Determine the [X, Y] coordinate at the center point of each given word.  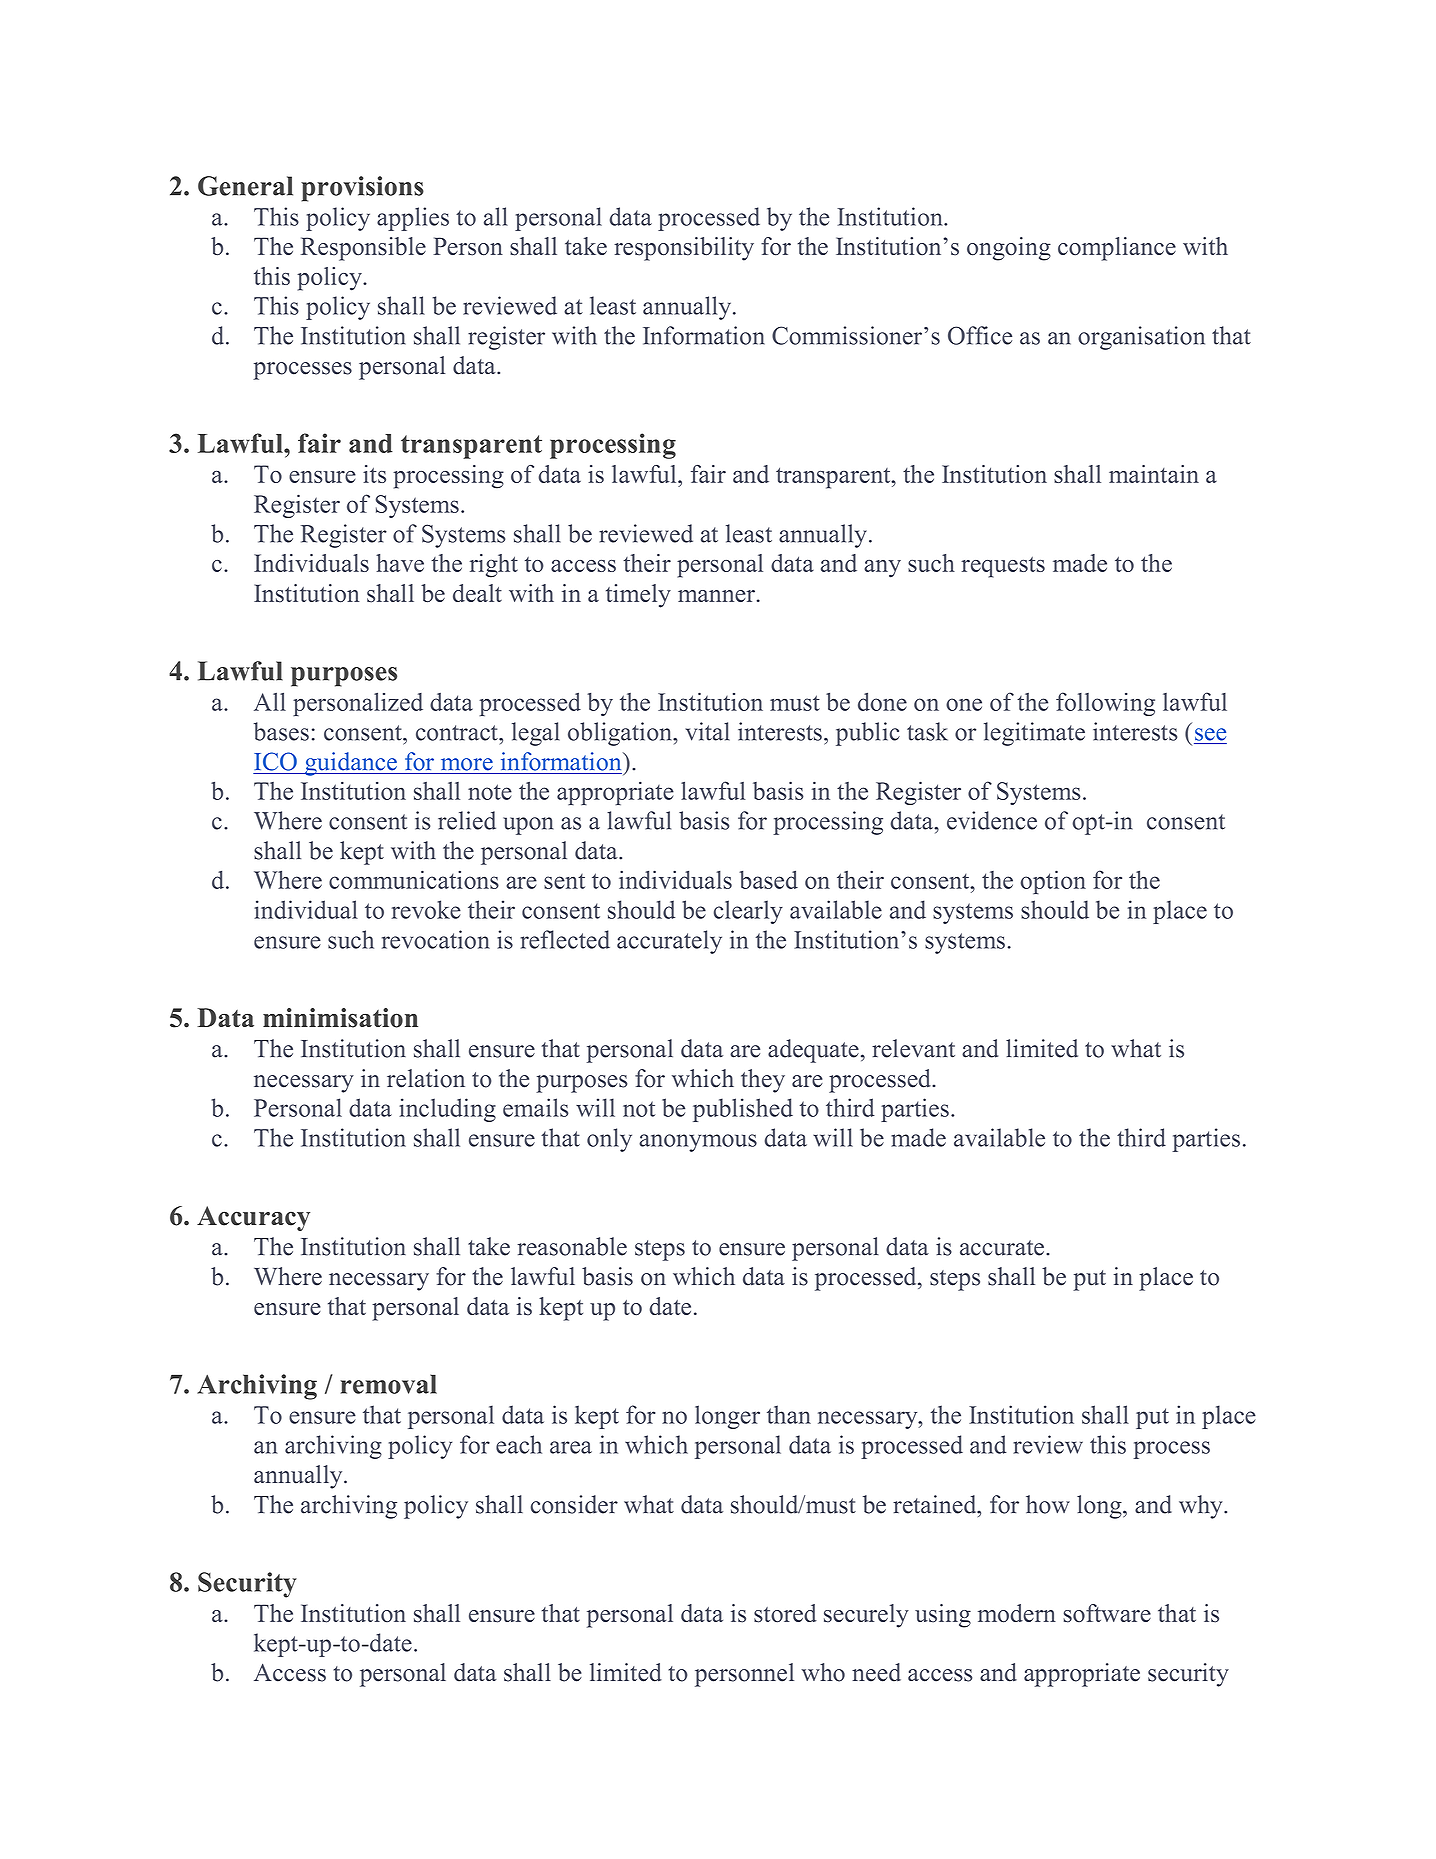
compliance [1117, 249]
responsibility [684, 249]
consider [574, 1504]
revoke [426, 909]
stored [785, 1613]
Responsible [363, 249]
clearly [748, 912]
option [1053, 882]
